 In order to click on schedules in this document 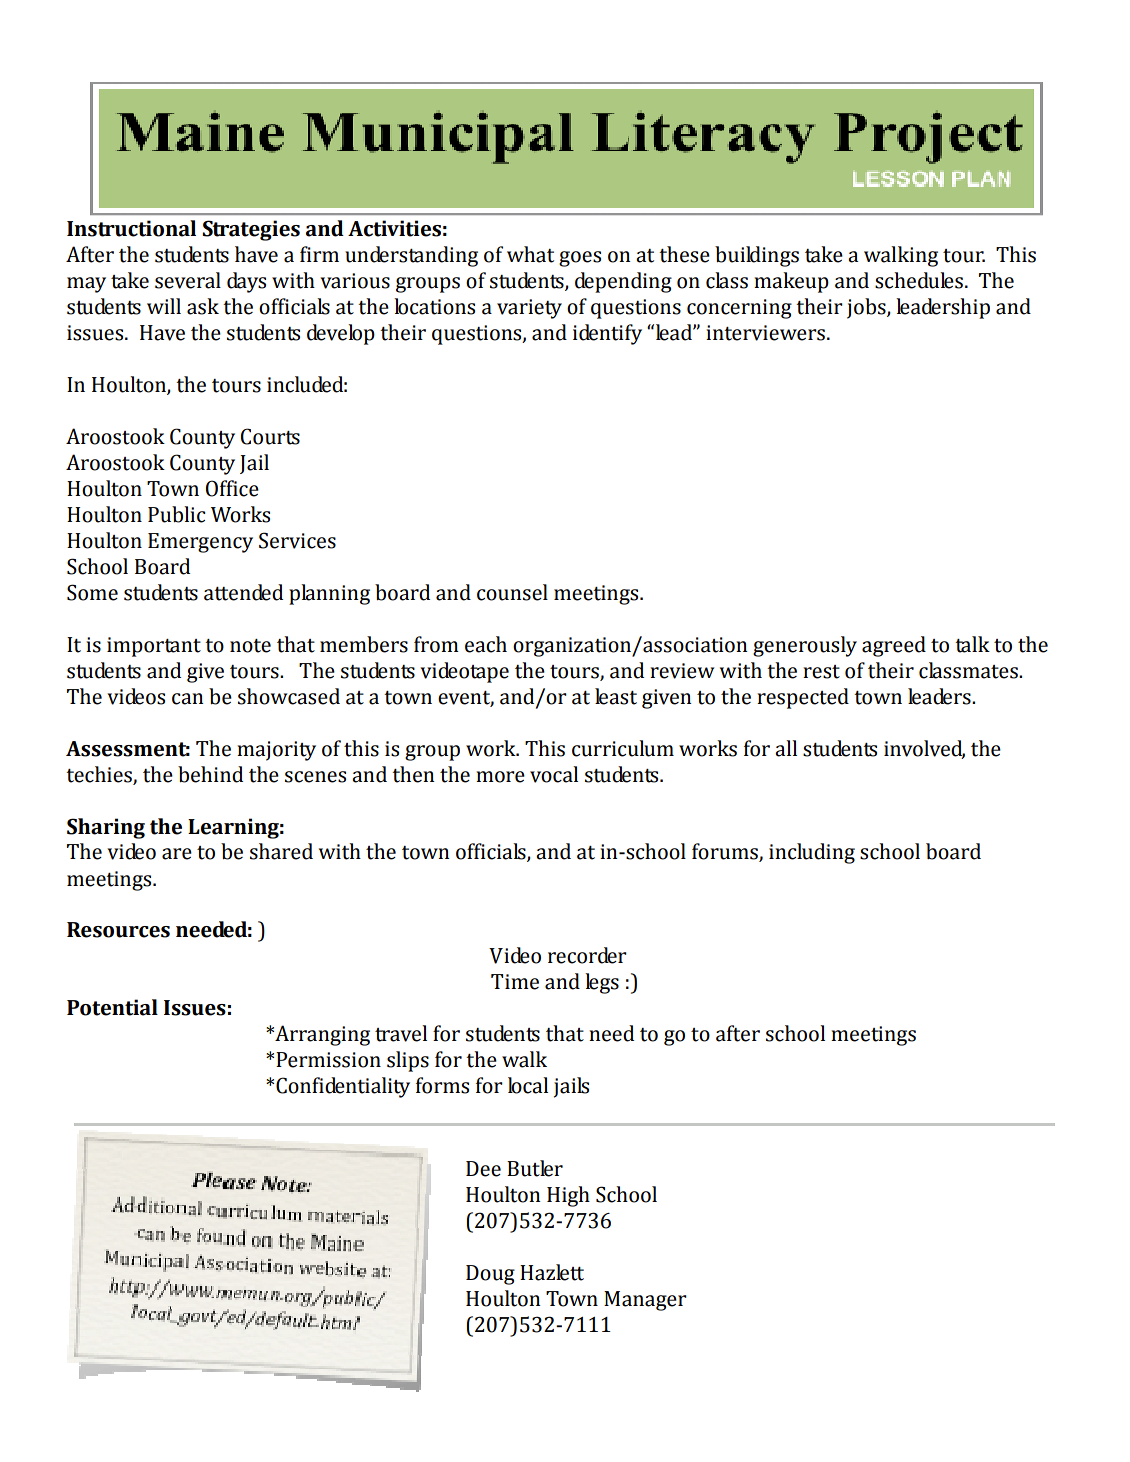, I will do `click(919, 280)`.
